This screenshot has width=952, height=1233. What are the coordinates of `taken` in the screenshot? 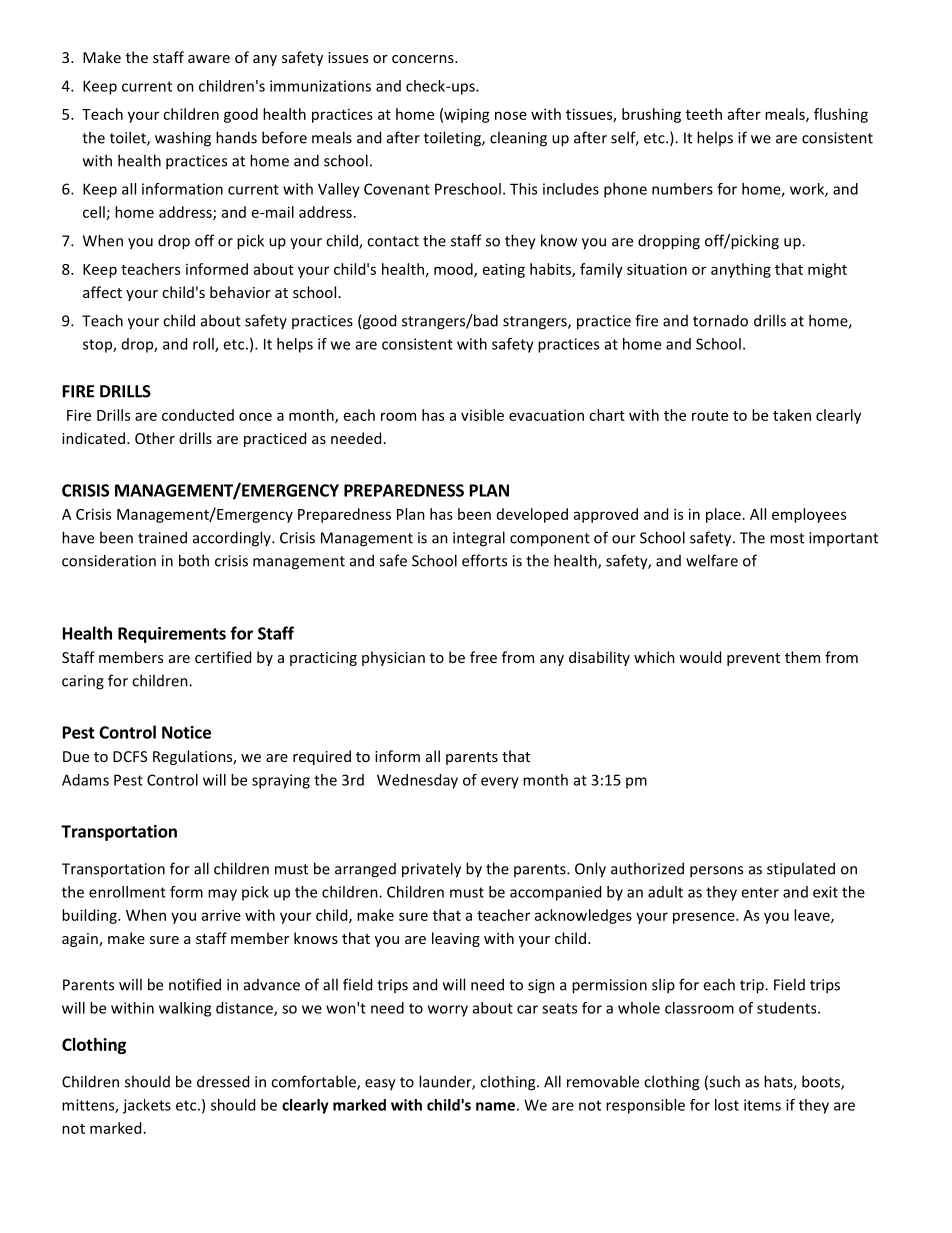 It's located at (792, 415).
